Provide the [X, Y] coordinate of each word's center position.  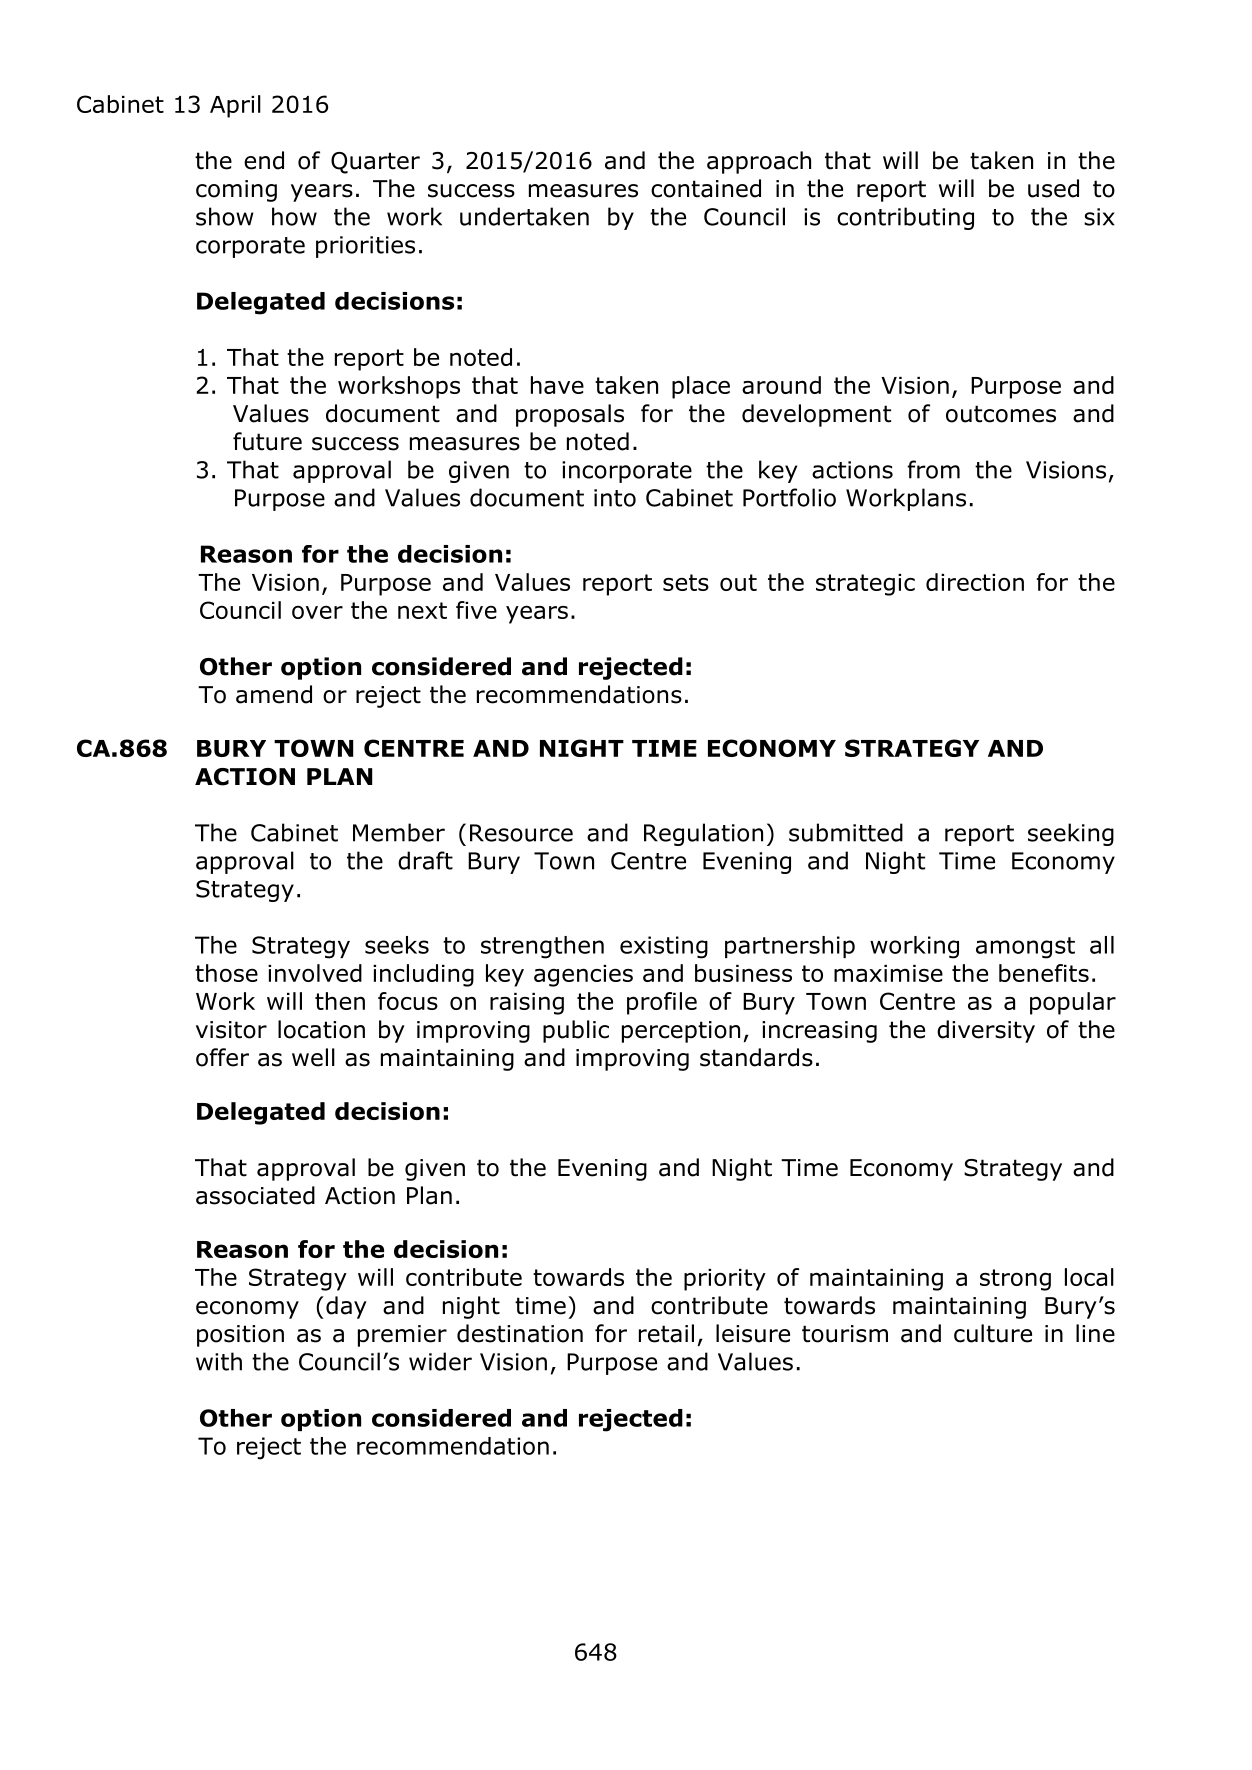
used [1053, 188]
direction [975, 582]
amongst [1025, 948]
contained [706, 188]
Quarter [375, 163]
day [346, 1307]
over [317, 612]
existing [664, 947]
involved [315, 973]
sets [686, 582]
